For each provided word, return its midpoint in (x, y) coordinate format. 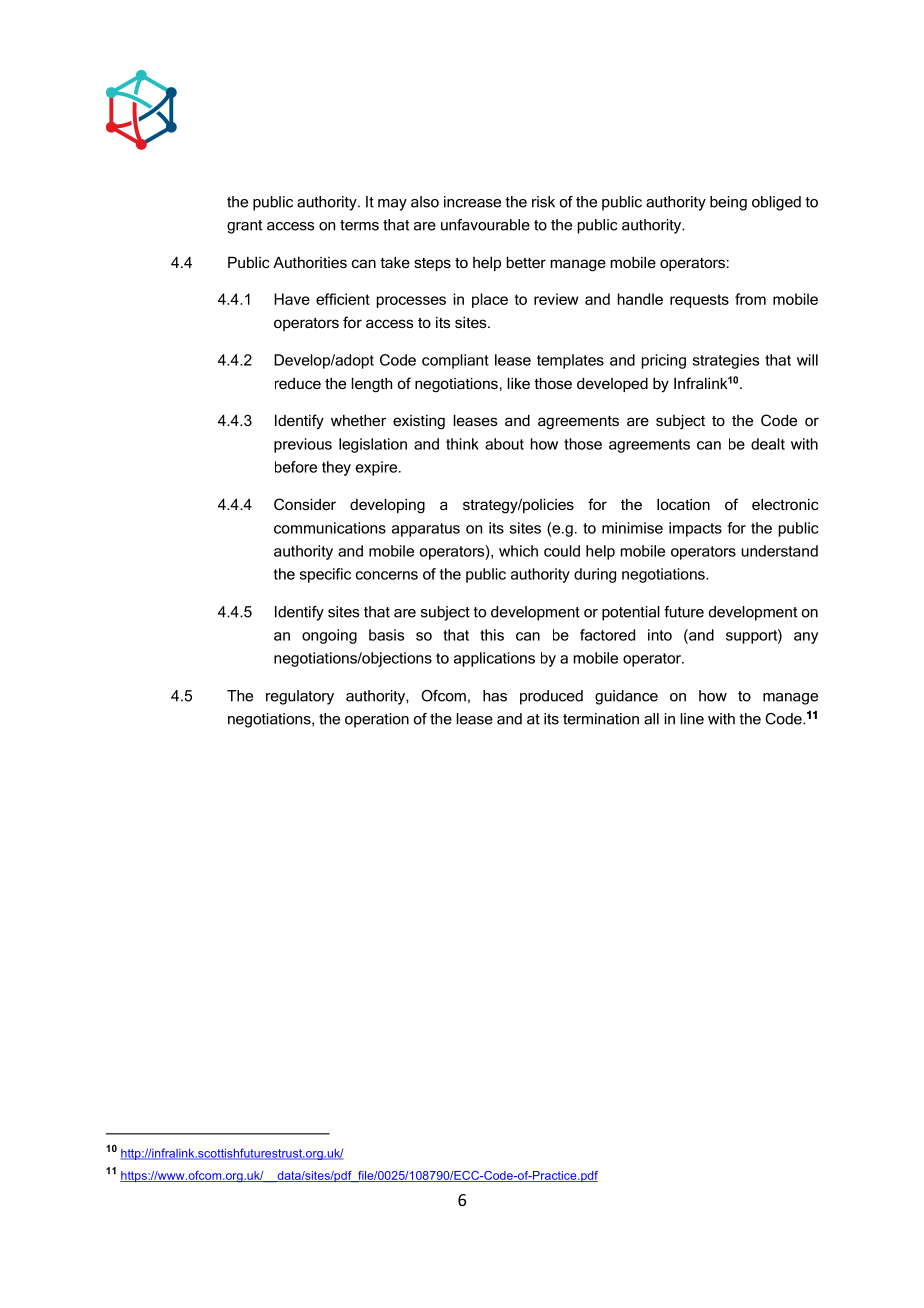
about (504, 444)
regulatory (300, 697)
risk (543, 202)
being (728, 203)
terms (359, 225)
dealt (768, 444)
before (296, 467)
